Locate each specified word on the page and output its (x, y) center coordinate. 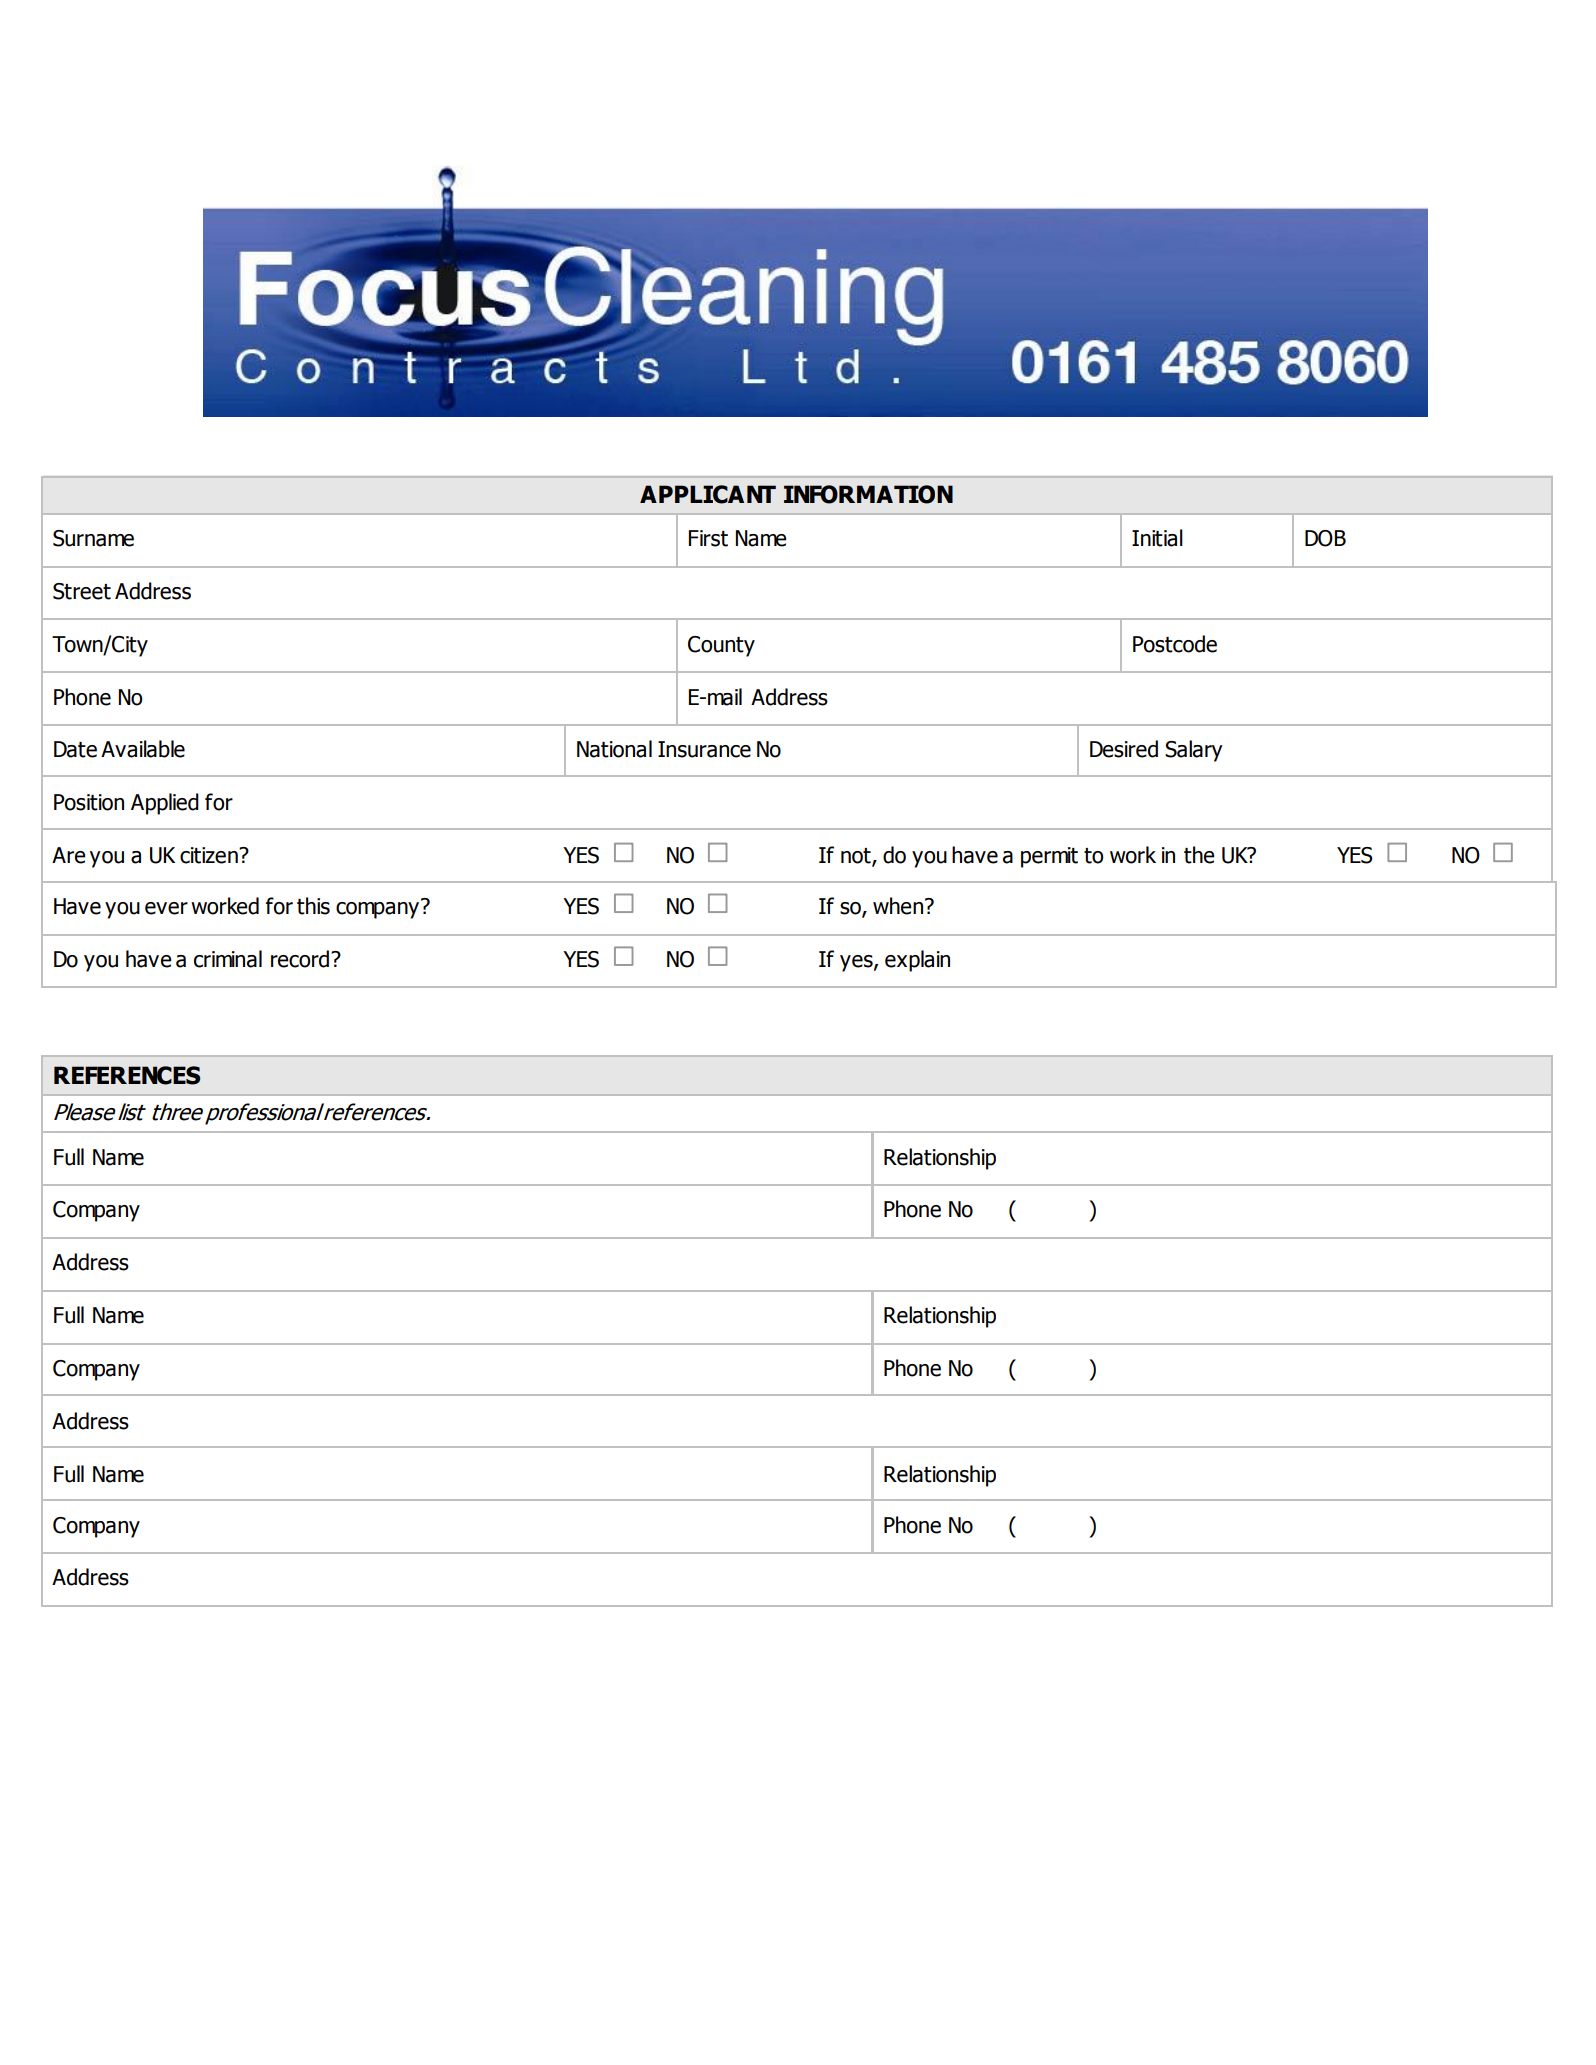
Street (82, 591)
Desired (1124, 749)
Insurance (704, 749)
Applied (165, 804)
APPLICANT (708, 494)
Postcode (1175, 644)
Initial (1157, 538)
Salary (1194, 751)
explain (917, 961)
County (721, 646)
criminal (228, 959)
